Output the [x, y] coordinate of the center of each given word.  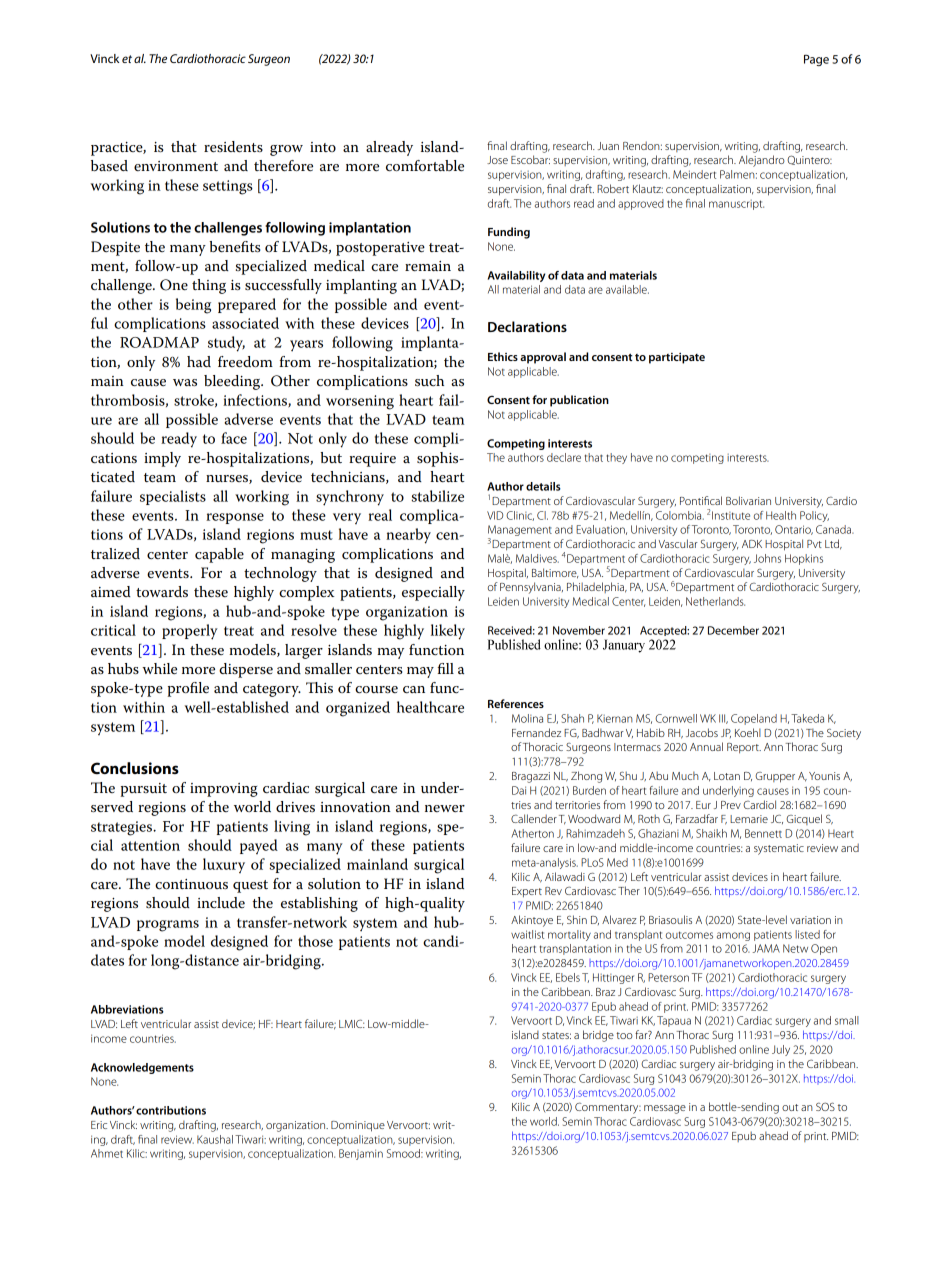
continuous [191, 884]
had [199, 361]
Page [816, 60]
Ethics [503, 356]
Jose [497, 160]
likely [448, 632]
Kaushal [215, 1139]
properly [190, 632]
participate [677, 358]
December [733, 630]
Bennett [763, 833]
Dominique [358, 1126]
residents [233, 147]
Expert [527, 892]
